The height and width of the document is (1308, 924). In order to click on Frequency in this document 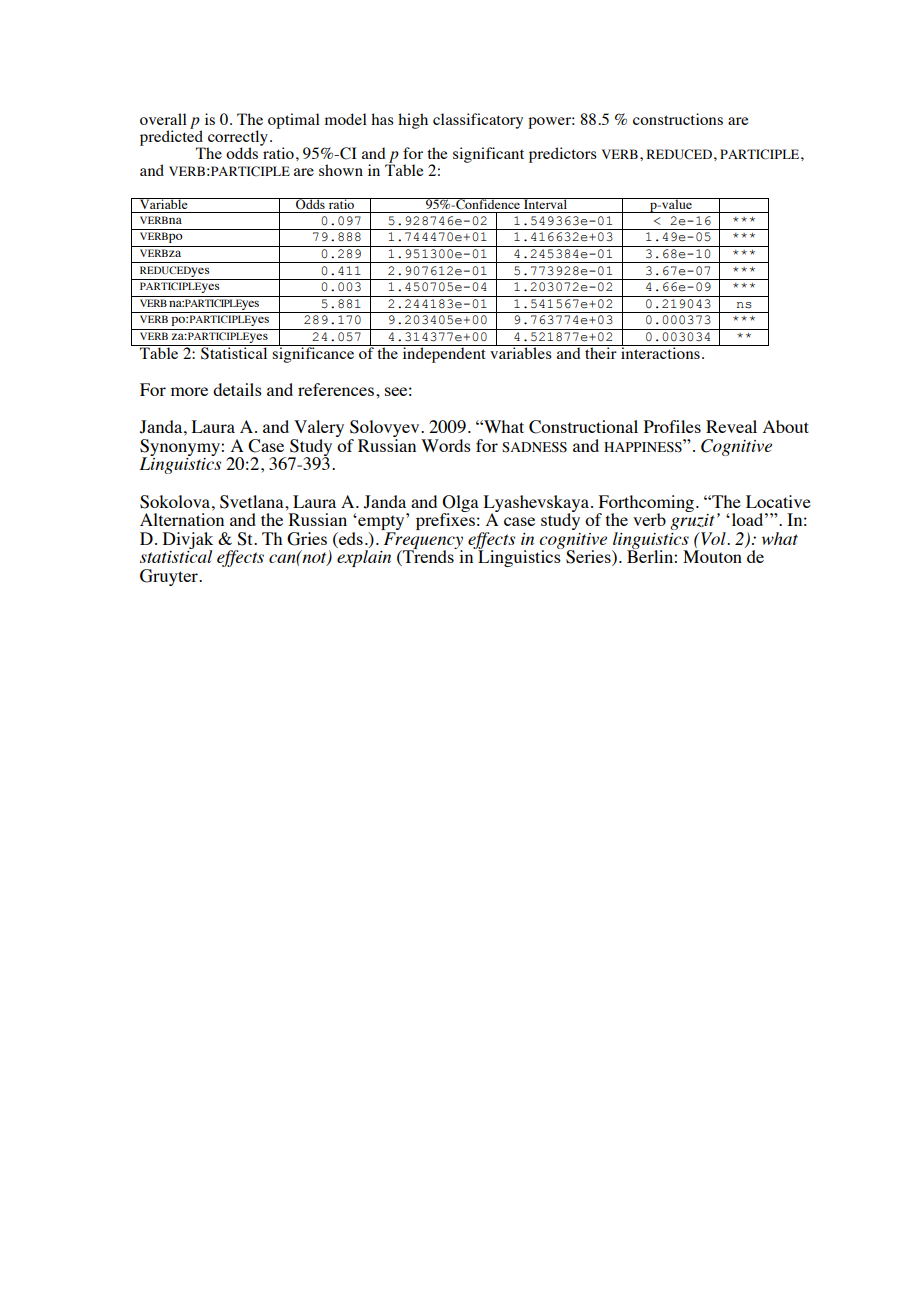, I will do `click(423, 541)`.
